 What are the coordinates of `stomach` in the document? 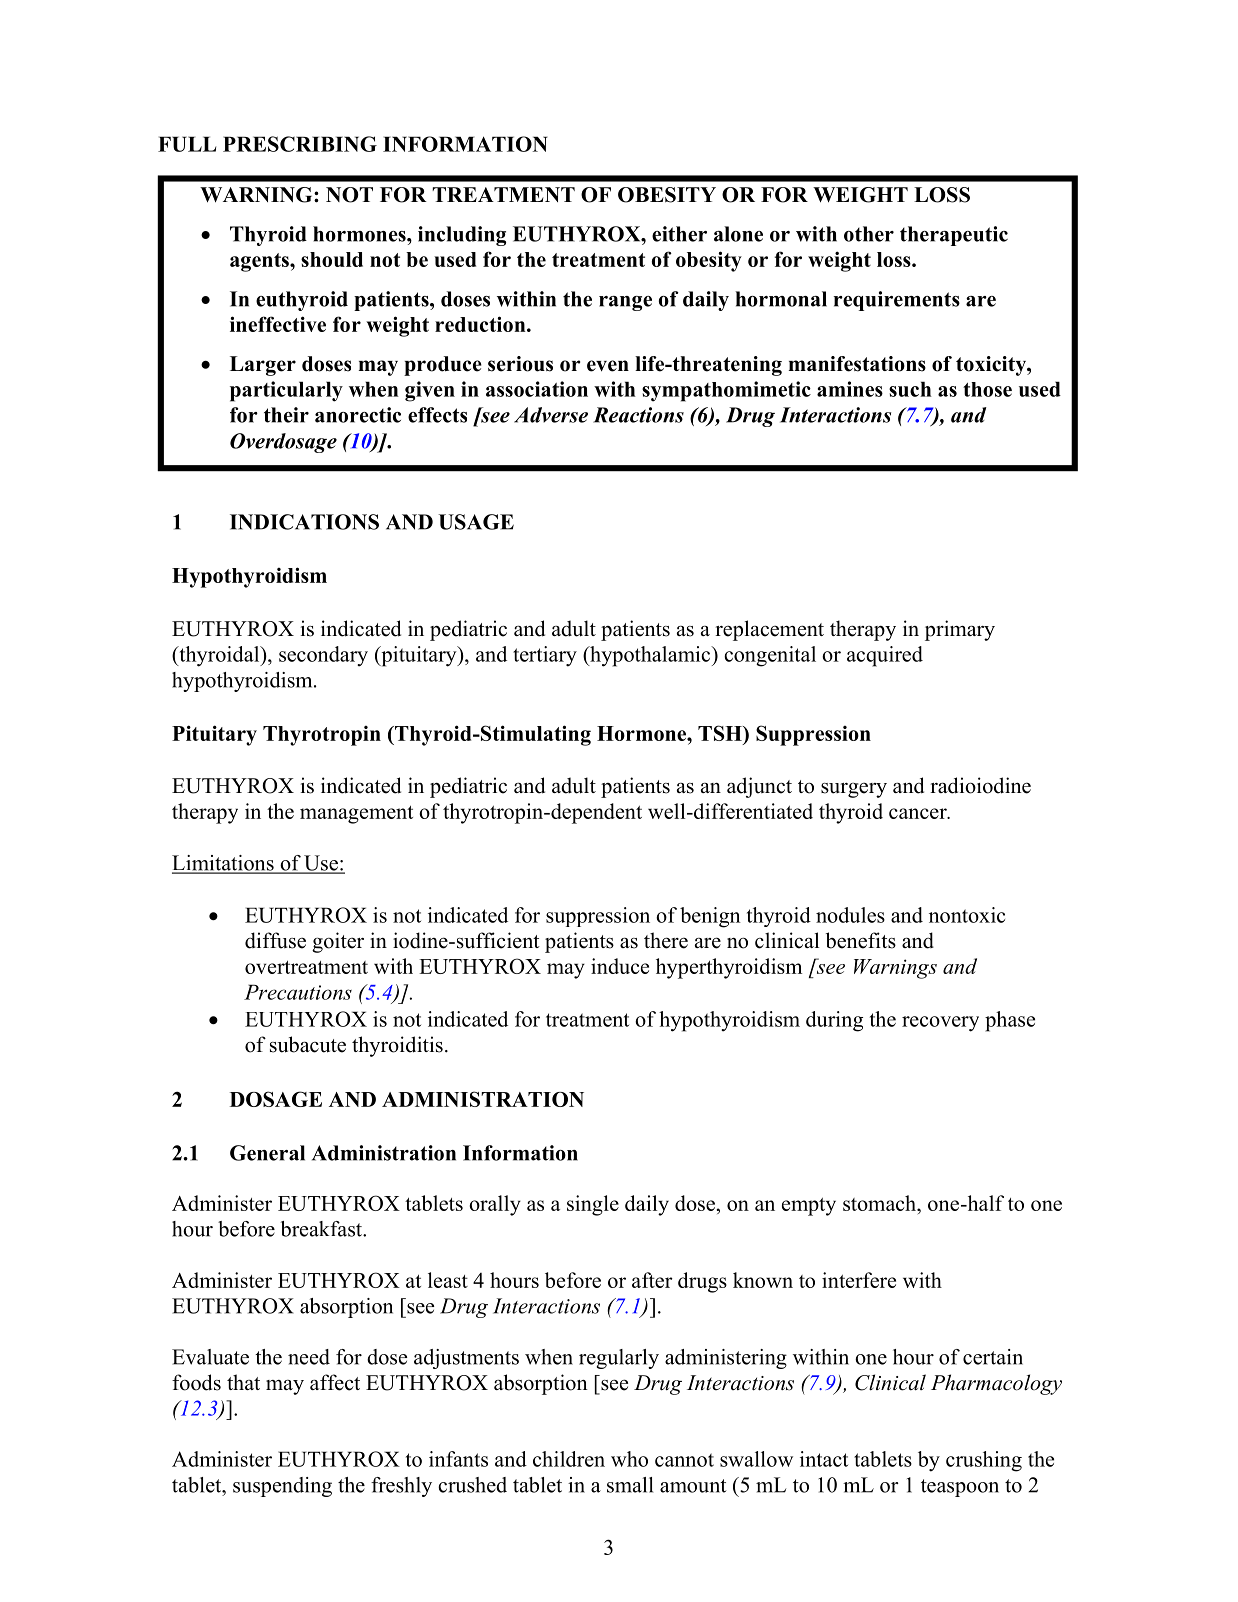 It's located at (880, 1203).
